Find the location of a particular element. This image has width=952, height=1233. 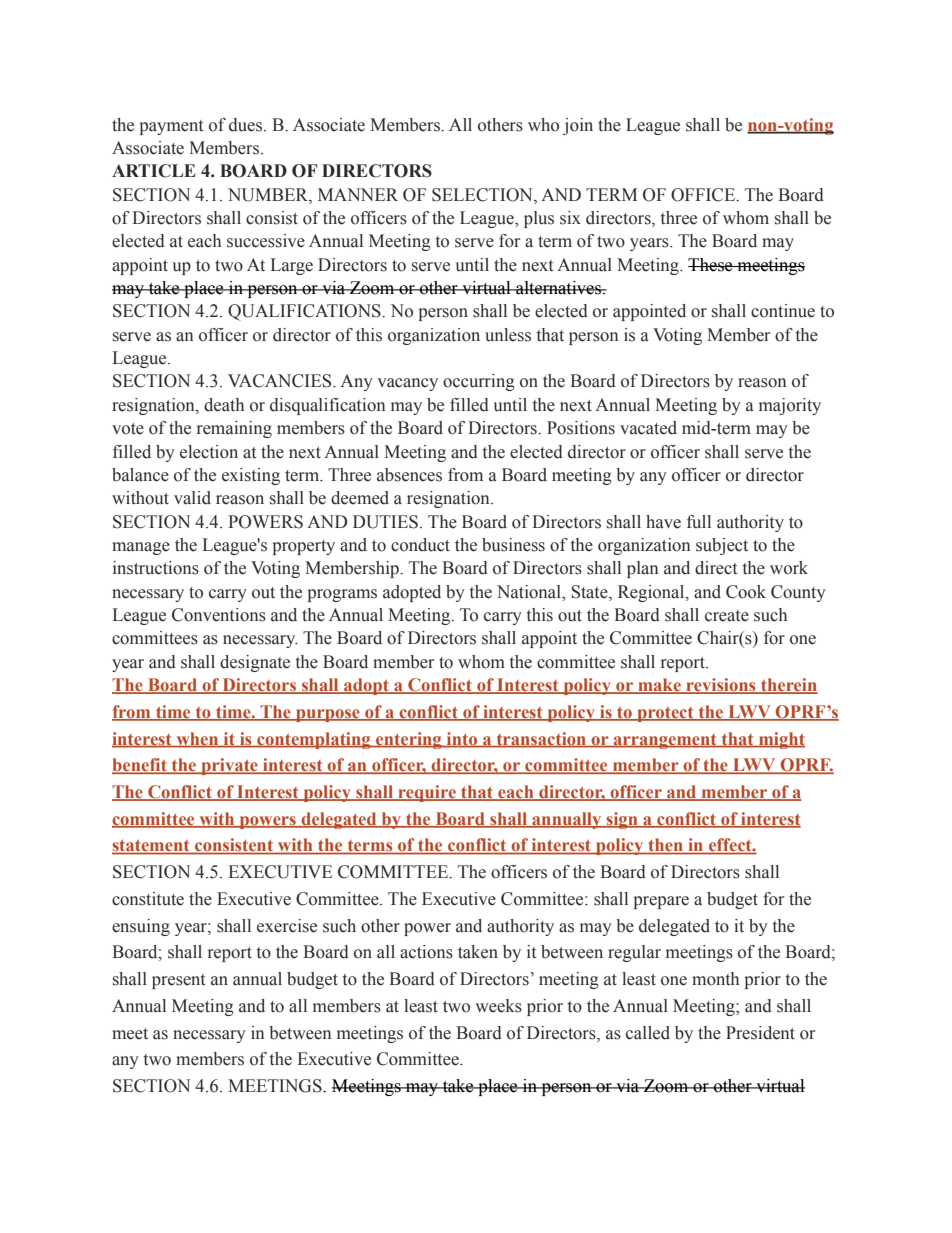

absences is located at coordinates (409, 475).
